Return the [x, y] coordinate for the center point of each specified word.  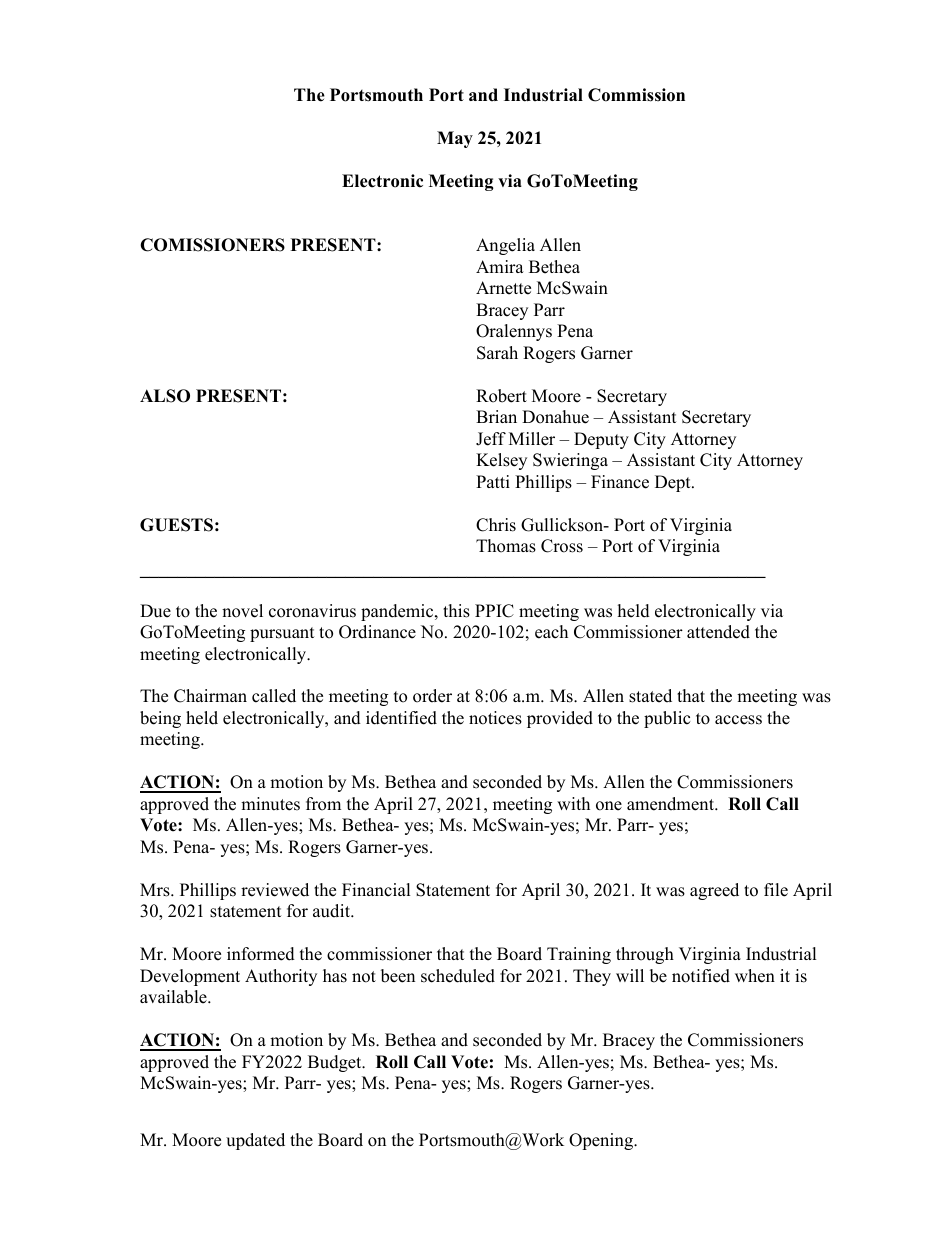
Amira [500, 266]
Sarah [497, 353]
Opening [602, 1141]
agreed [714, 891]
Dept [674, 483]
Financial [376, 890]
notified [701, 976]
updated [255, 1141]
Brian [496, 416]
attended [718, 632]
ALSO [165, 396]
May [455, 139]
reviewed [275, 890]
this [456, 611]
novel [242, 611]
